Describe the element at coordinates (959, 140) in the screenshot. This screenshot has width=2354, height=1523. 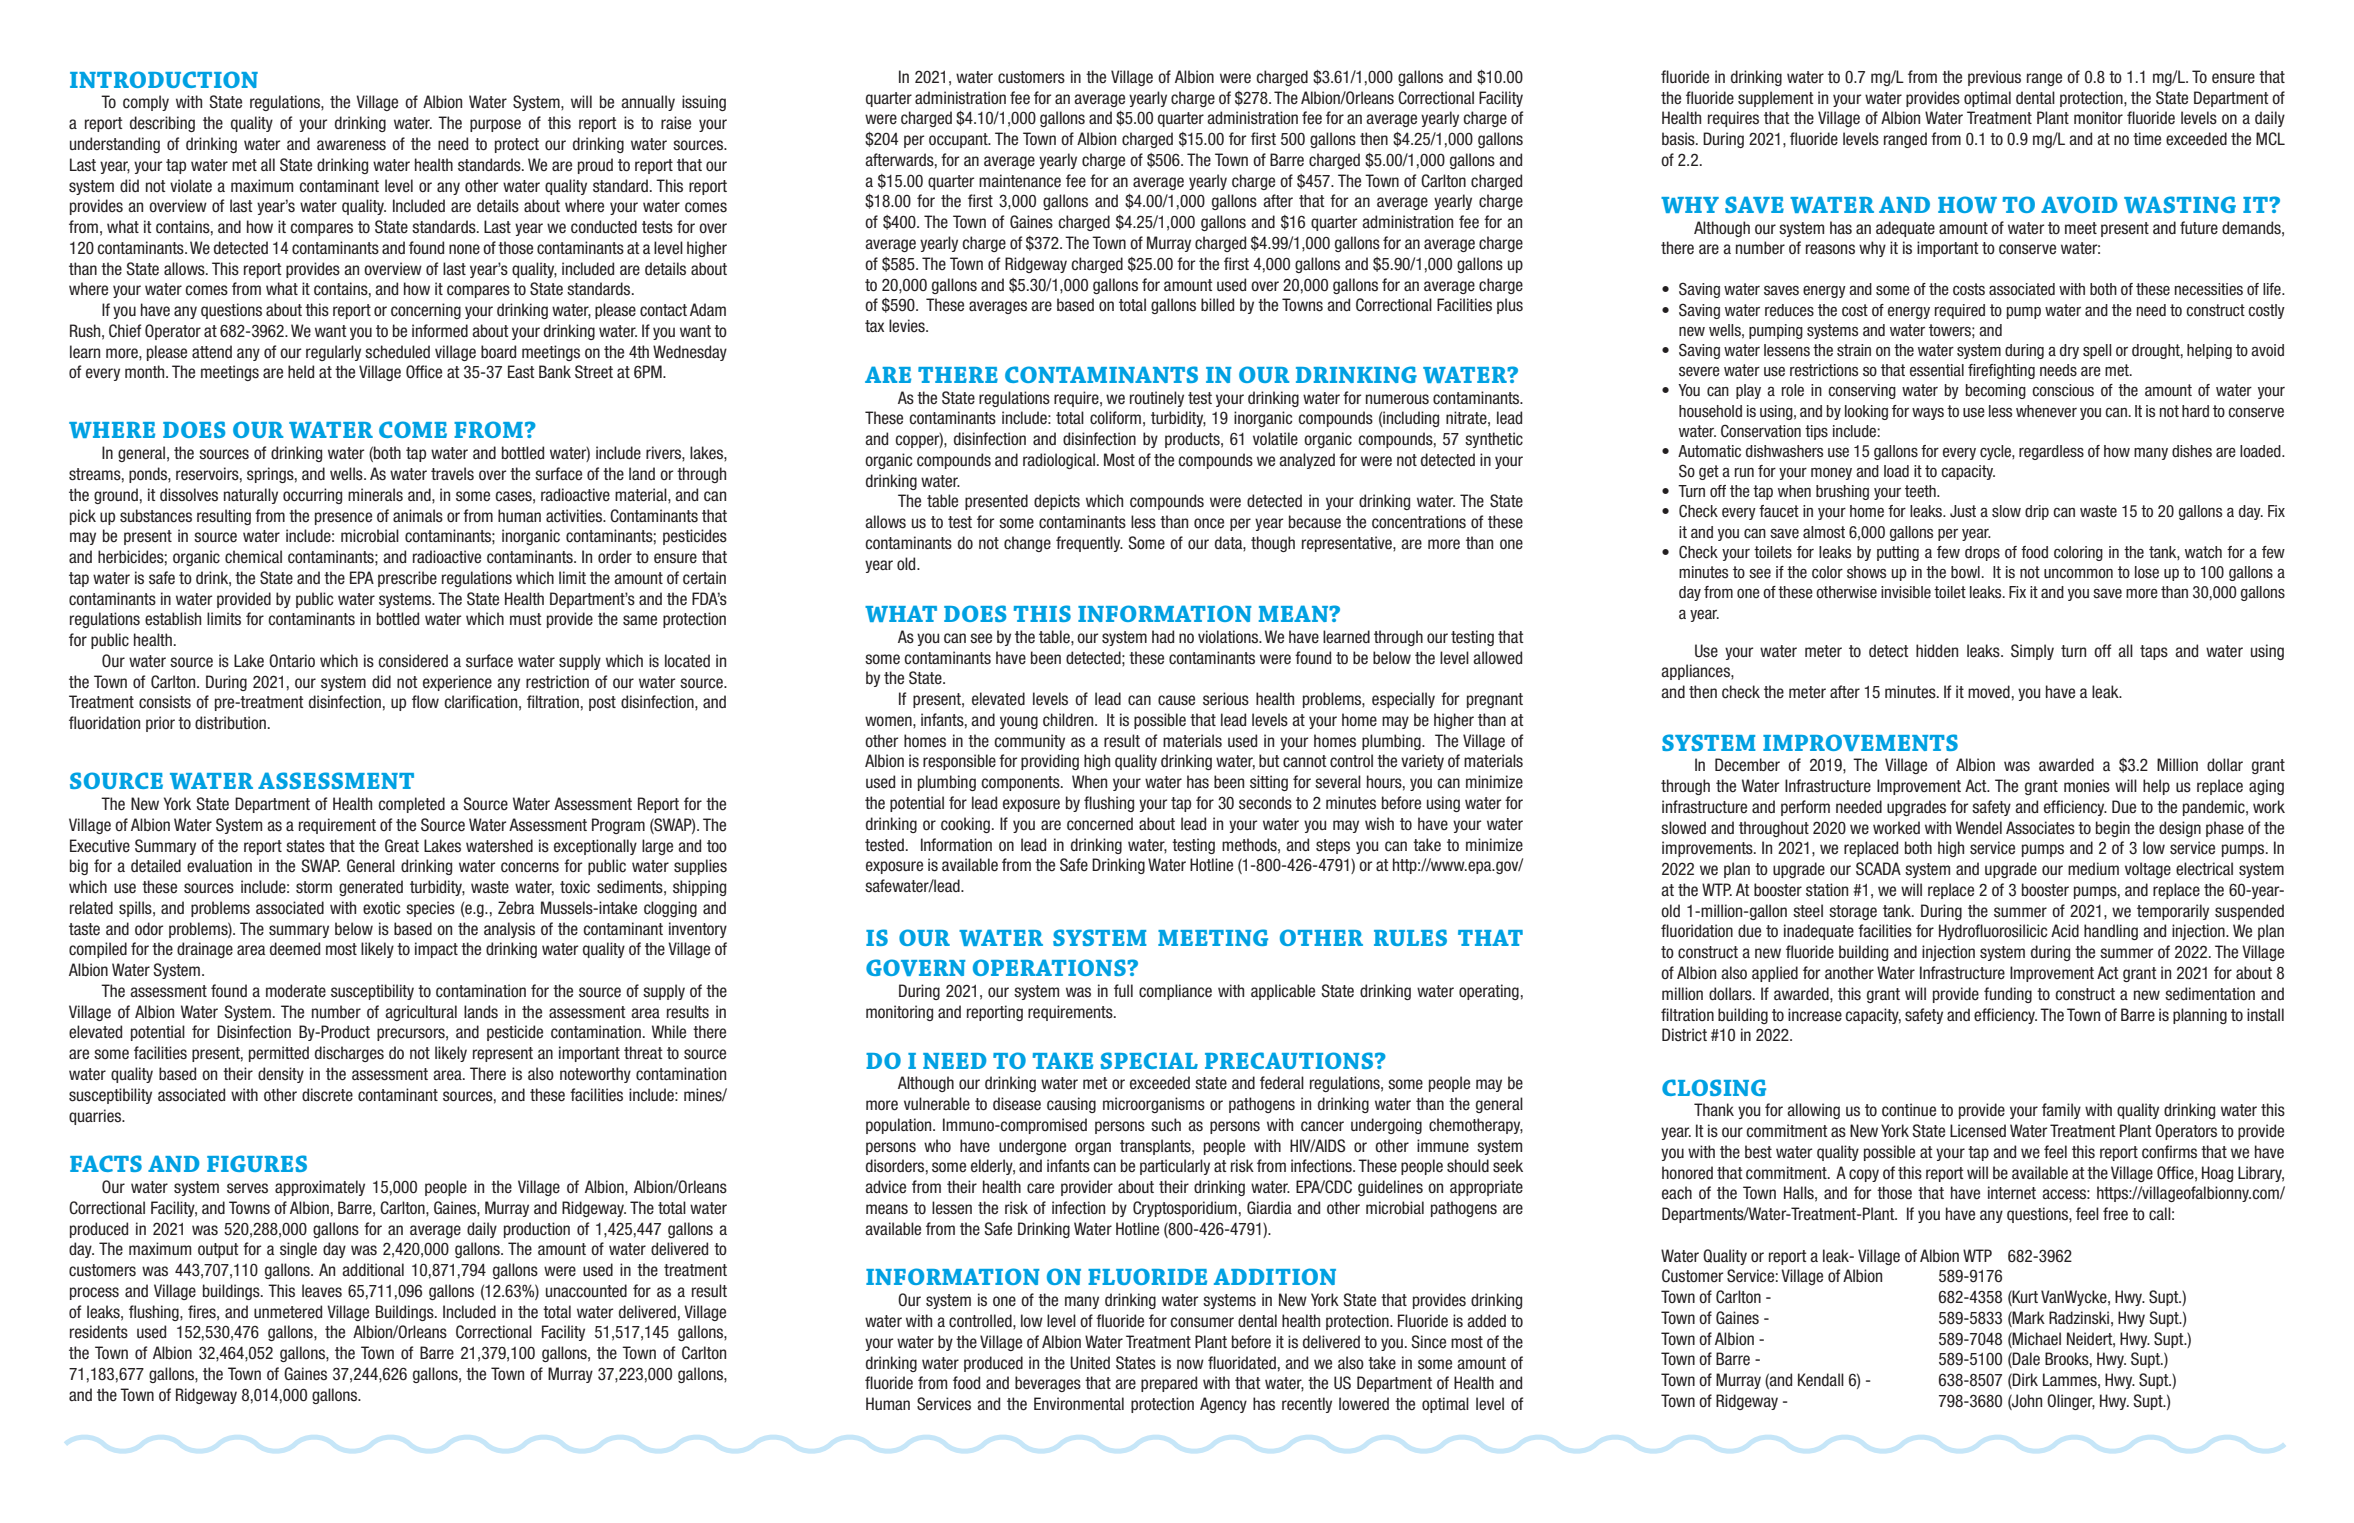
I see `occupant` at that location.
